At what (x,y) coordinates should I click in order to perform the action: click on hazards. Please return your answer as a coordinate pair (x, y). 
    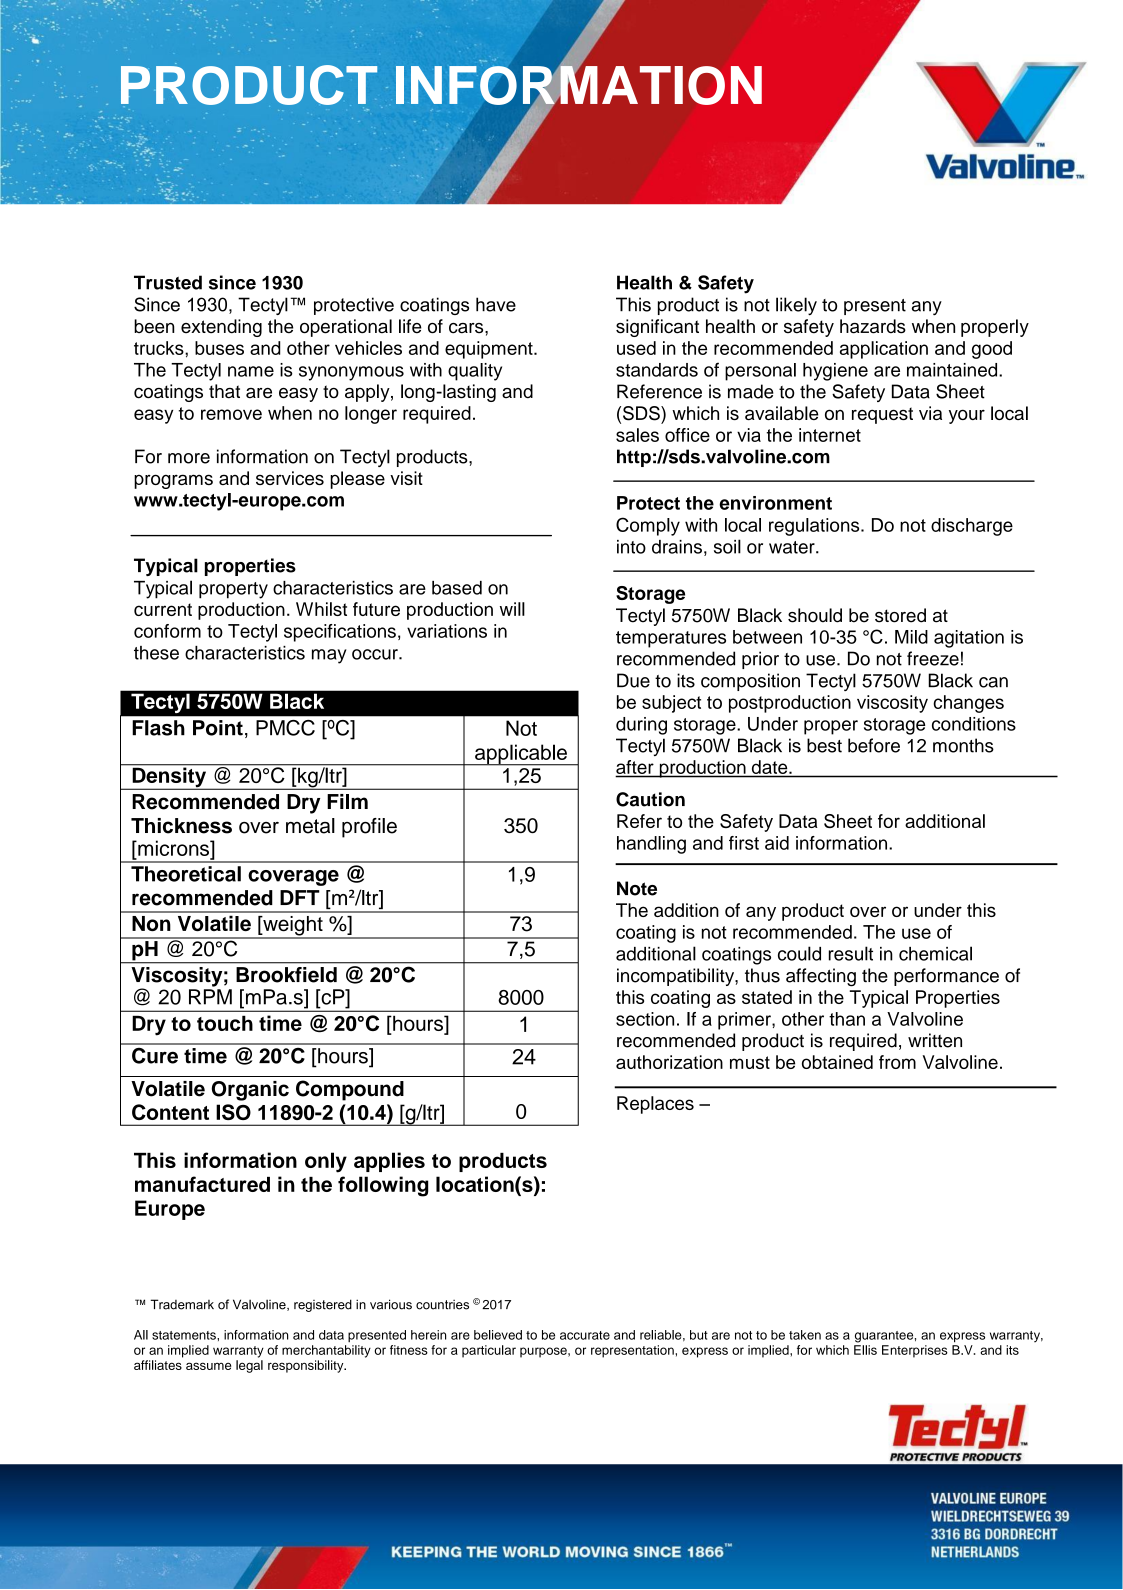
    Looking at the image, I should click on (873, 326).
